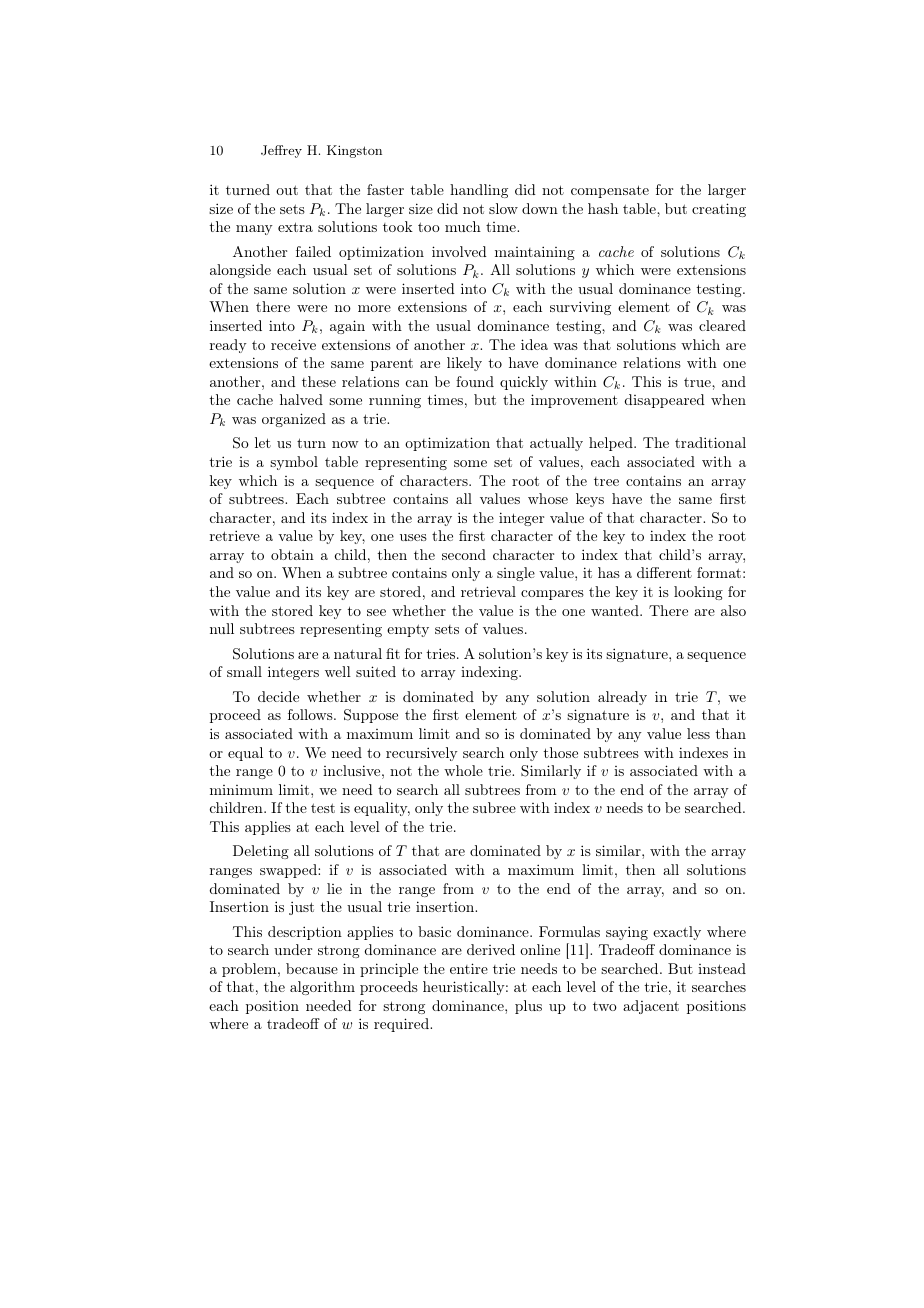 Image resolution: width=924 pixels, height=1308 pixels. Describe the element at coordinates (719, 210) in the image. I see `creating` at that location.
